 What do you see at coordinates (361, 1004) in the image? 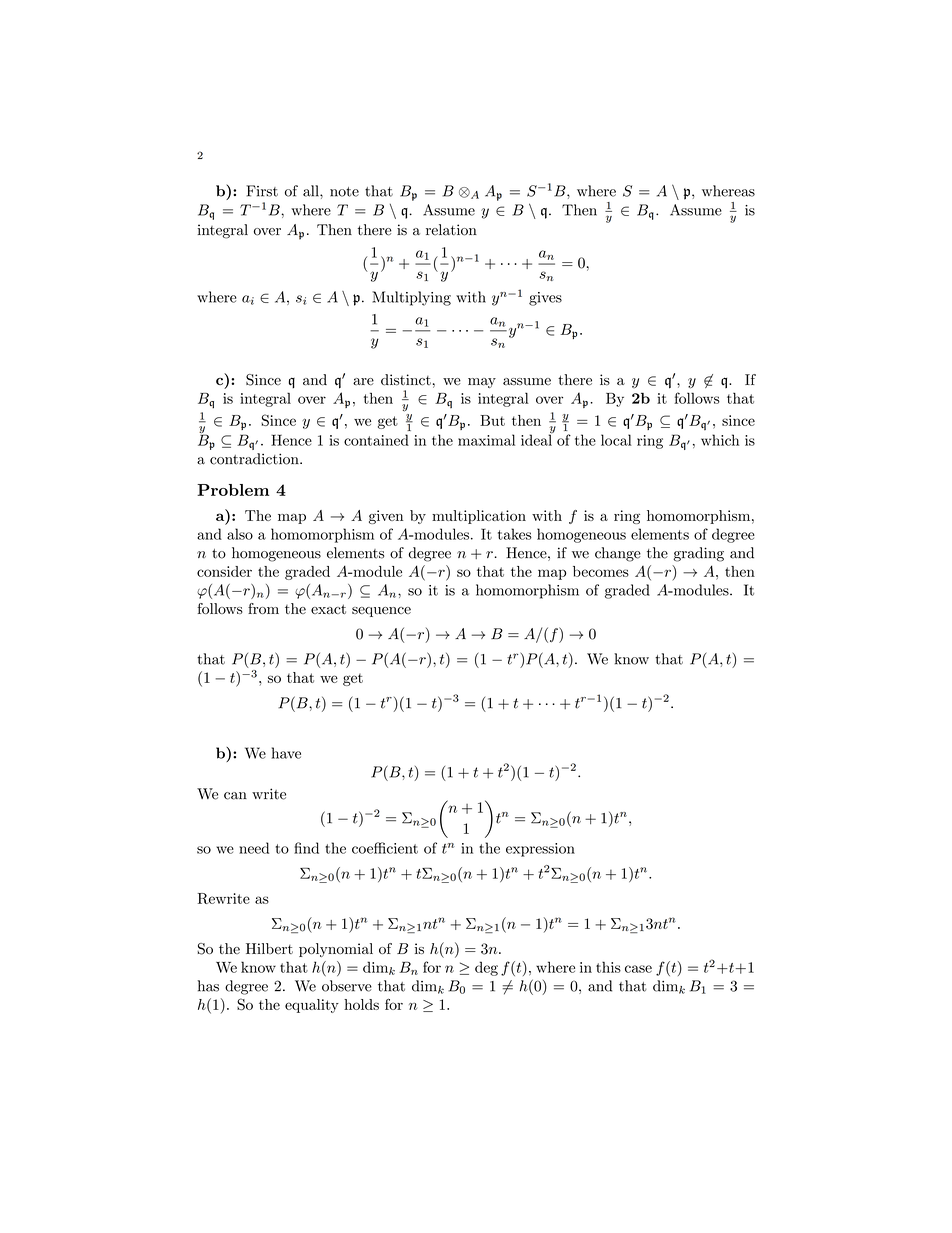
I see `holds` at bounding box center [361, 1004].
